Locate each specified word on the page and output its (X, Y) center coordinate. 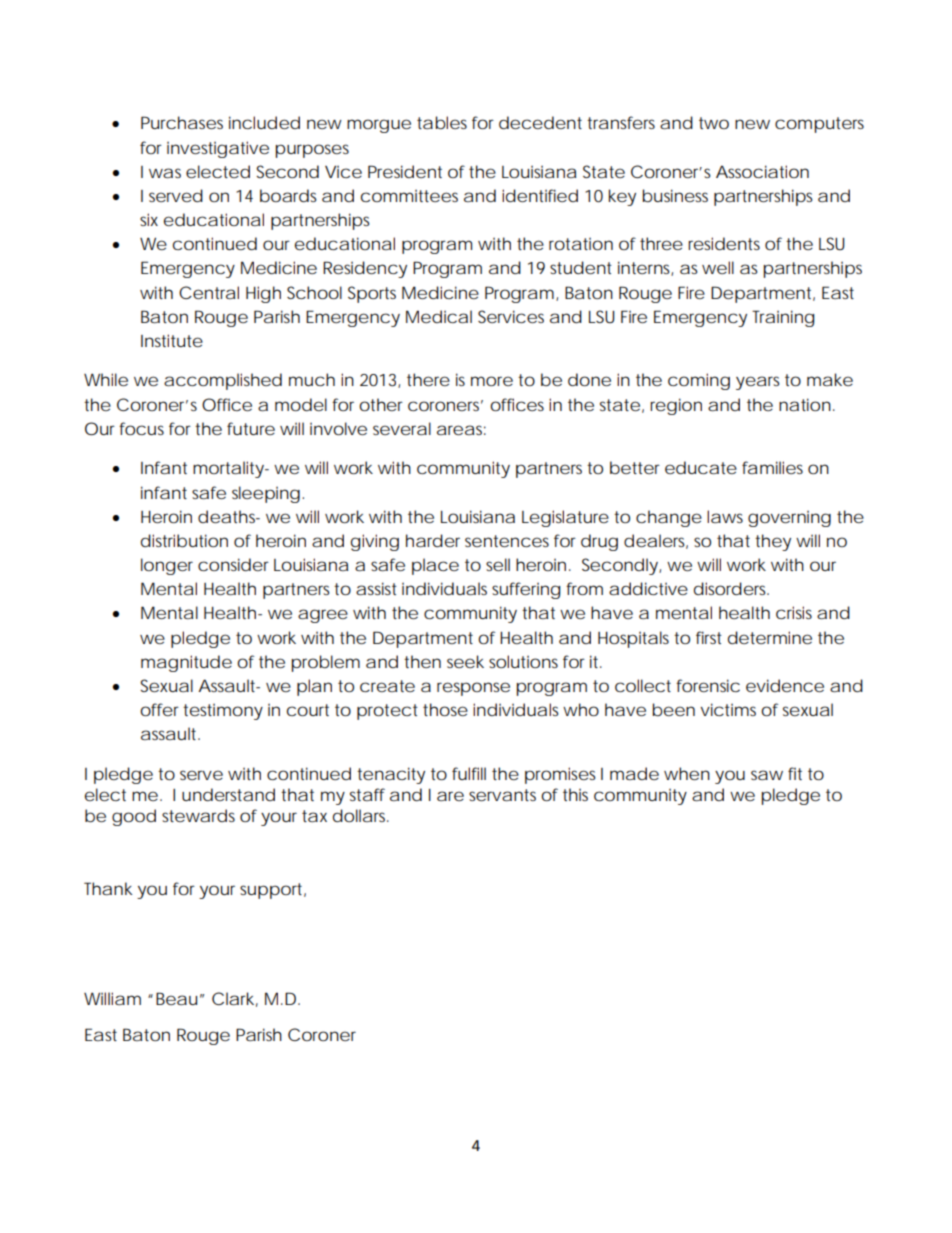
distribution (184, 541)
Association (762, 171)
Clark (235, 999)
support (273, 891)
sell (498, 564)
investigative (218, 149)
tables (442, 122)
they (773, 542)
